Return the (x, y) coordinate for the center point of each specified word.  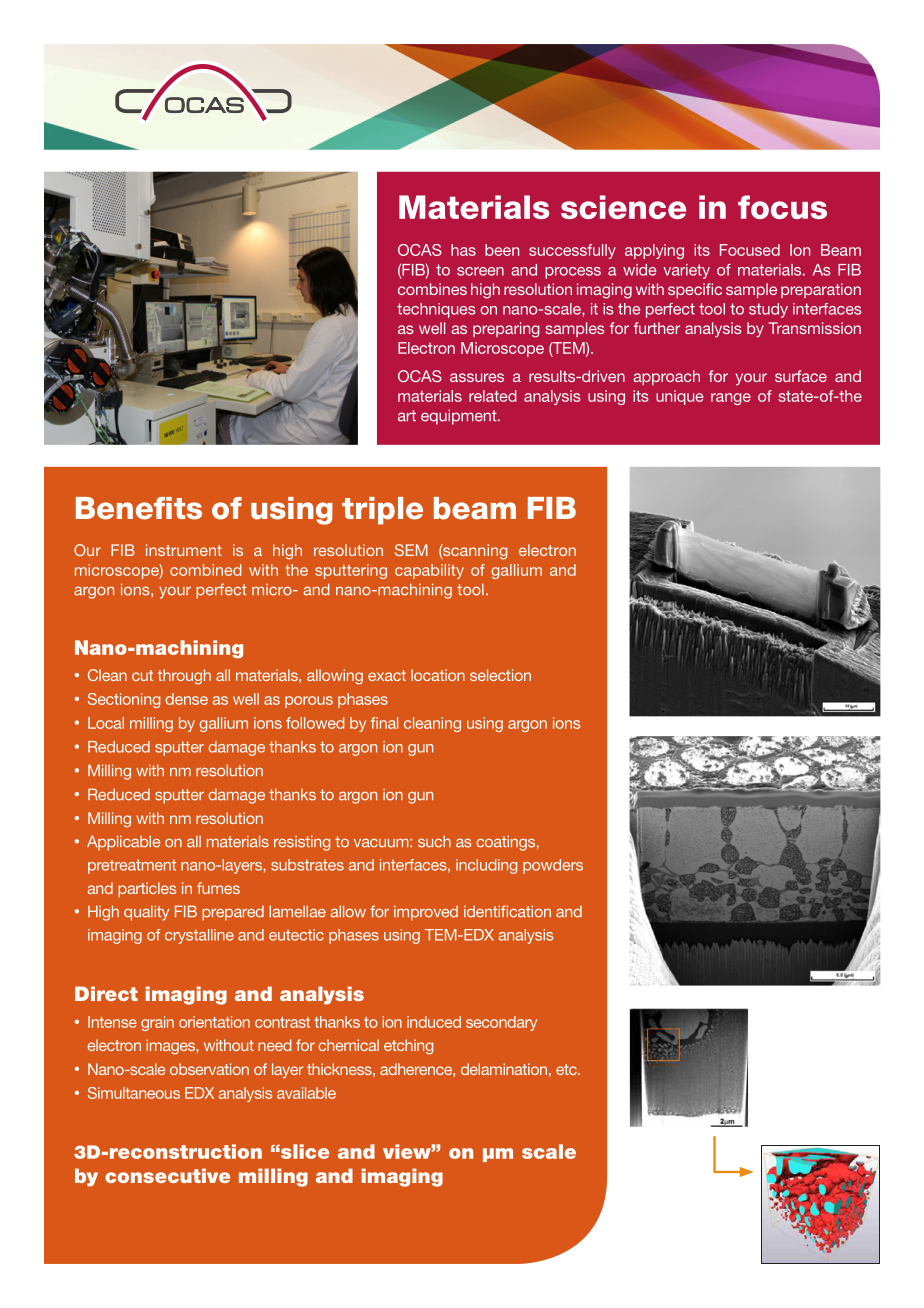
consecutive (167, 1175)
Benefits (139, 508)
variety (686, 271)
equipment (460, 417)
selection (500, 675)
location (438, 675)
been (502, 250)
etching (408, 1047)
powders (553, 866)
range (731, 399)
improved (426, 913)
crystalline (199, 936)
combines (432, 289)
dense (186, 699)
